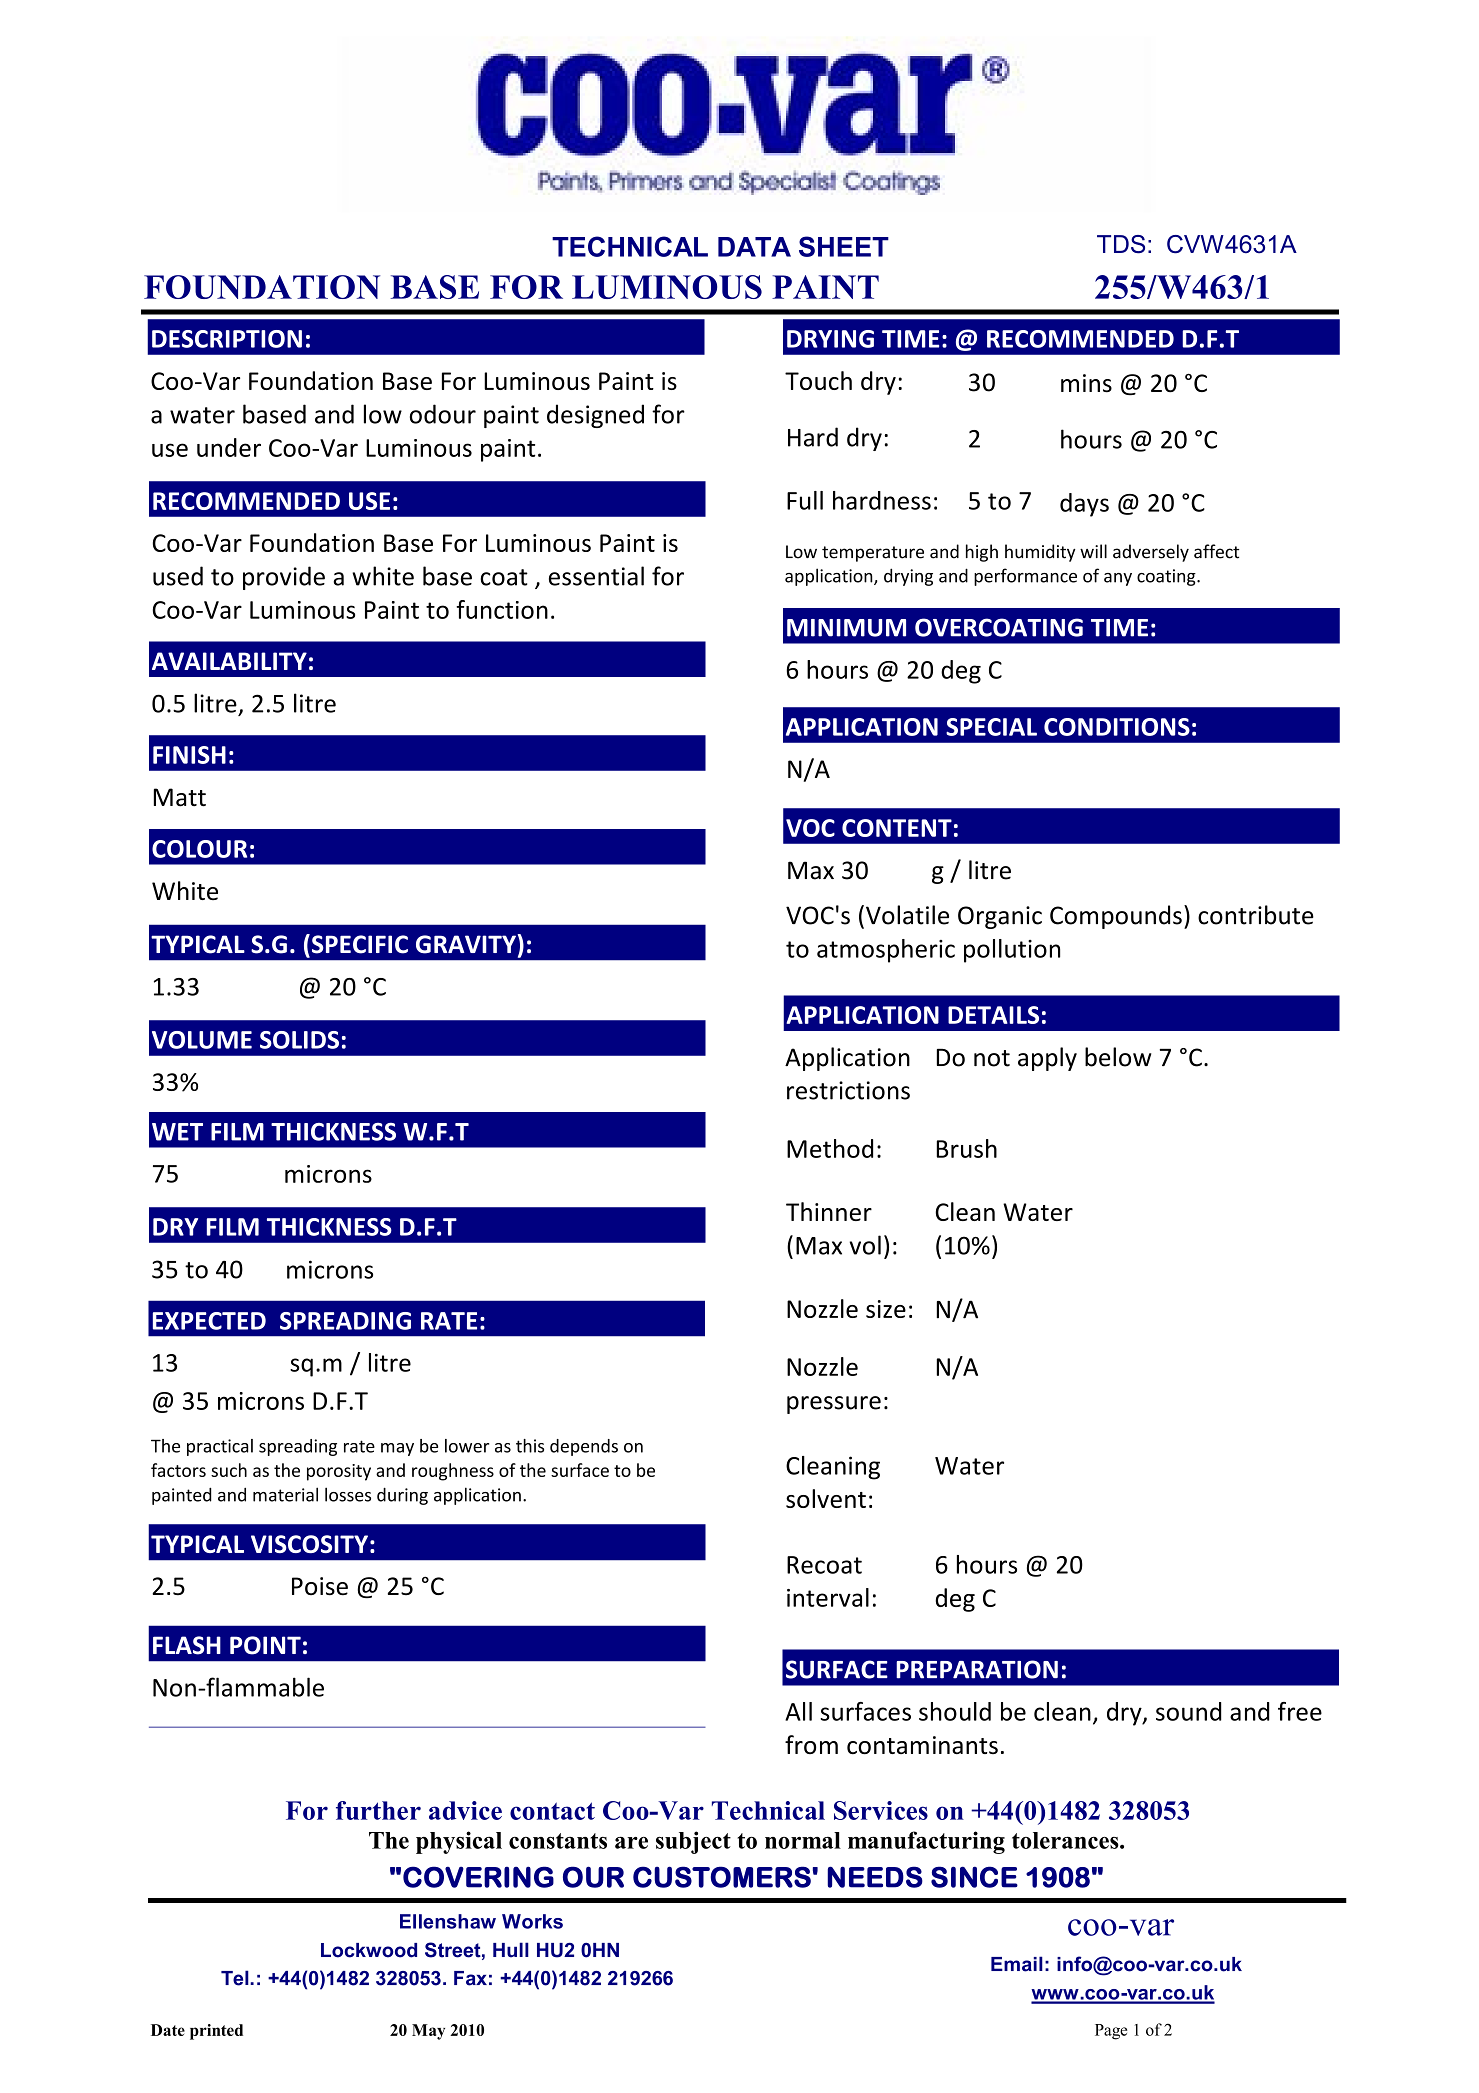  What do you see at coordinates (754, 247) in the document?
I see `DATA` at bounding box center [754, 247].
